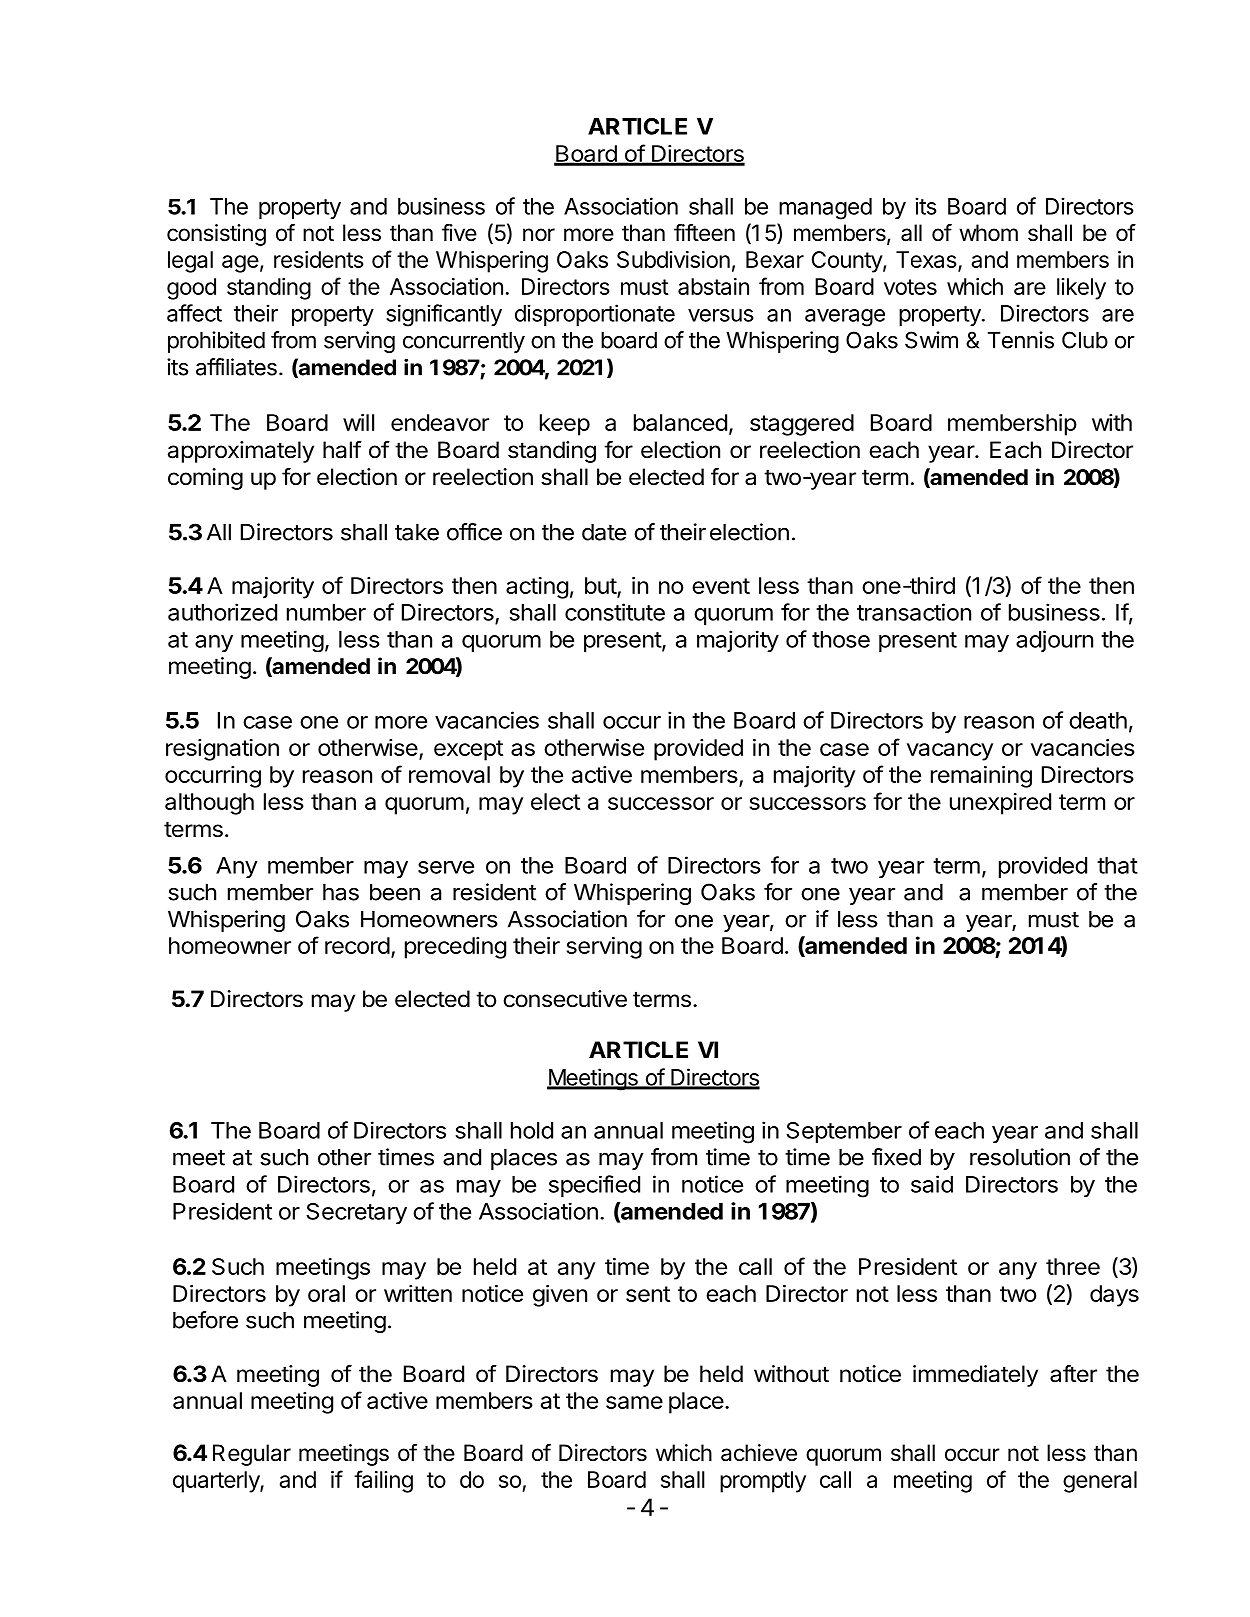  What do you see at coordinates (673, 259) in the image?
I see `Subdivision` at bounding box center [673, 259].
